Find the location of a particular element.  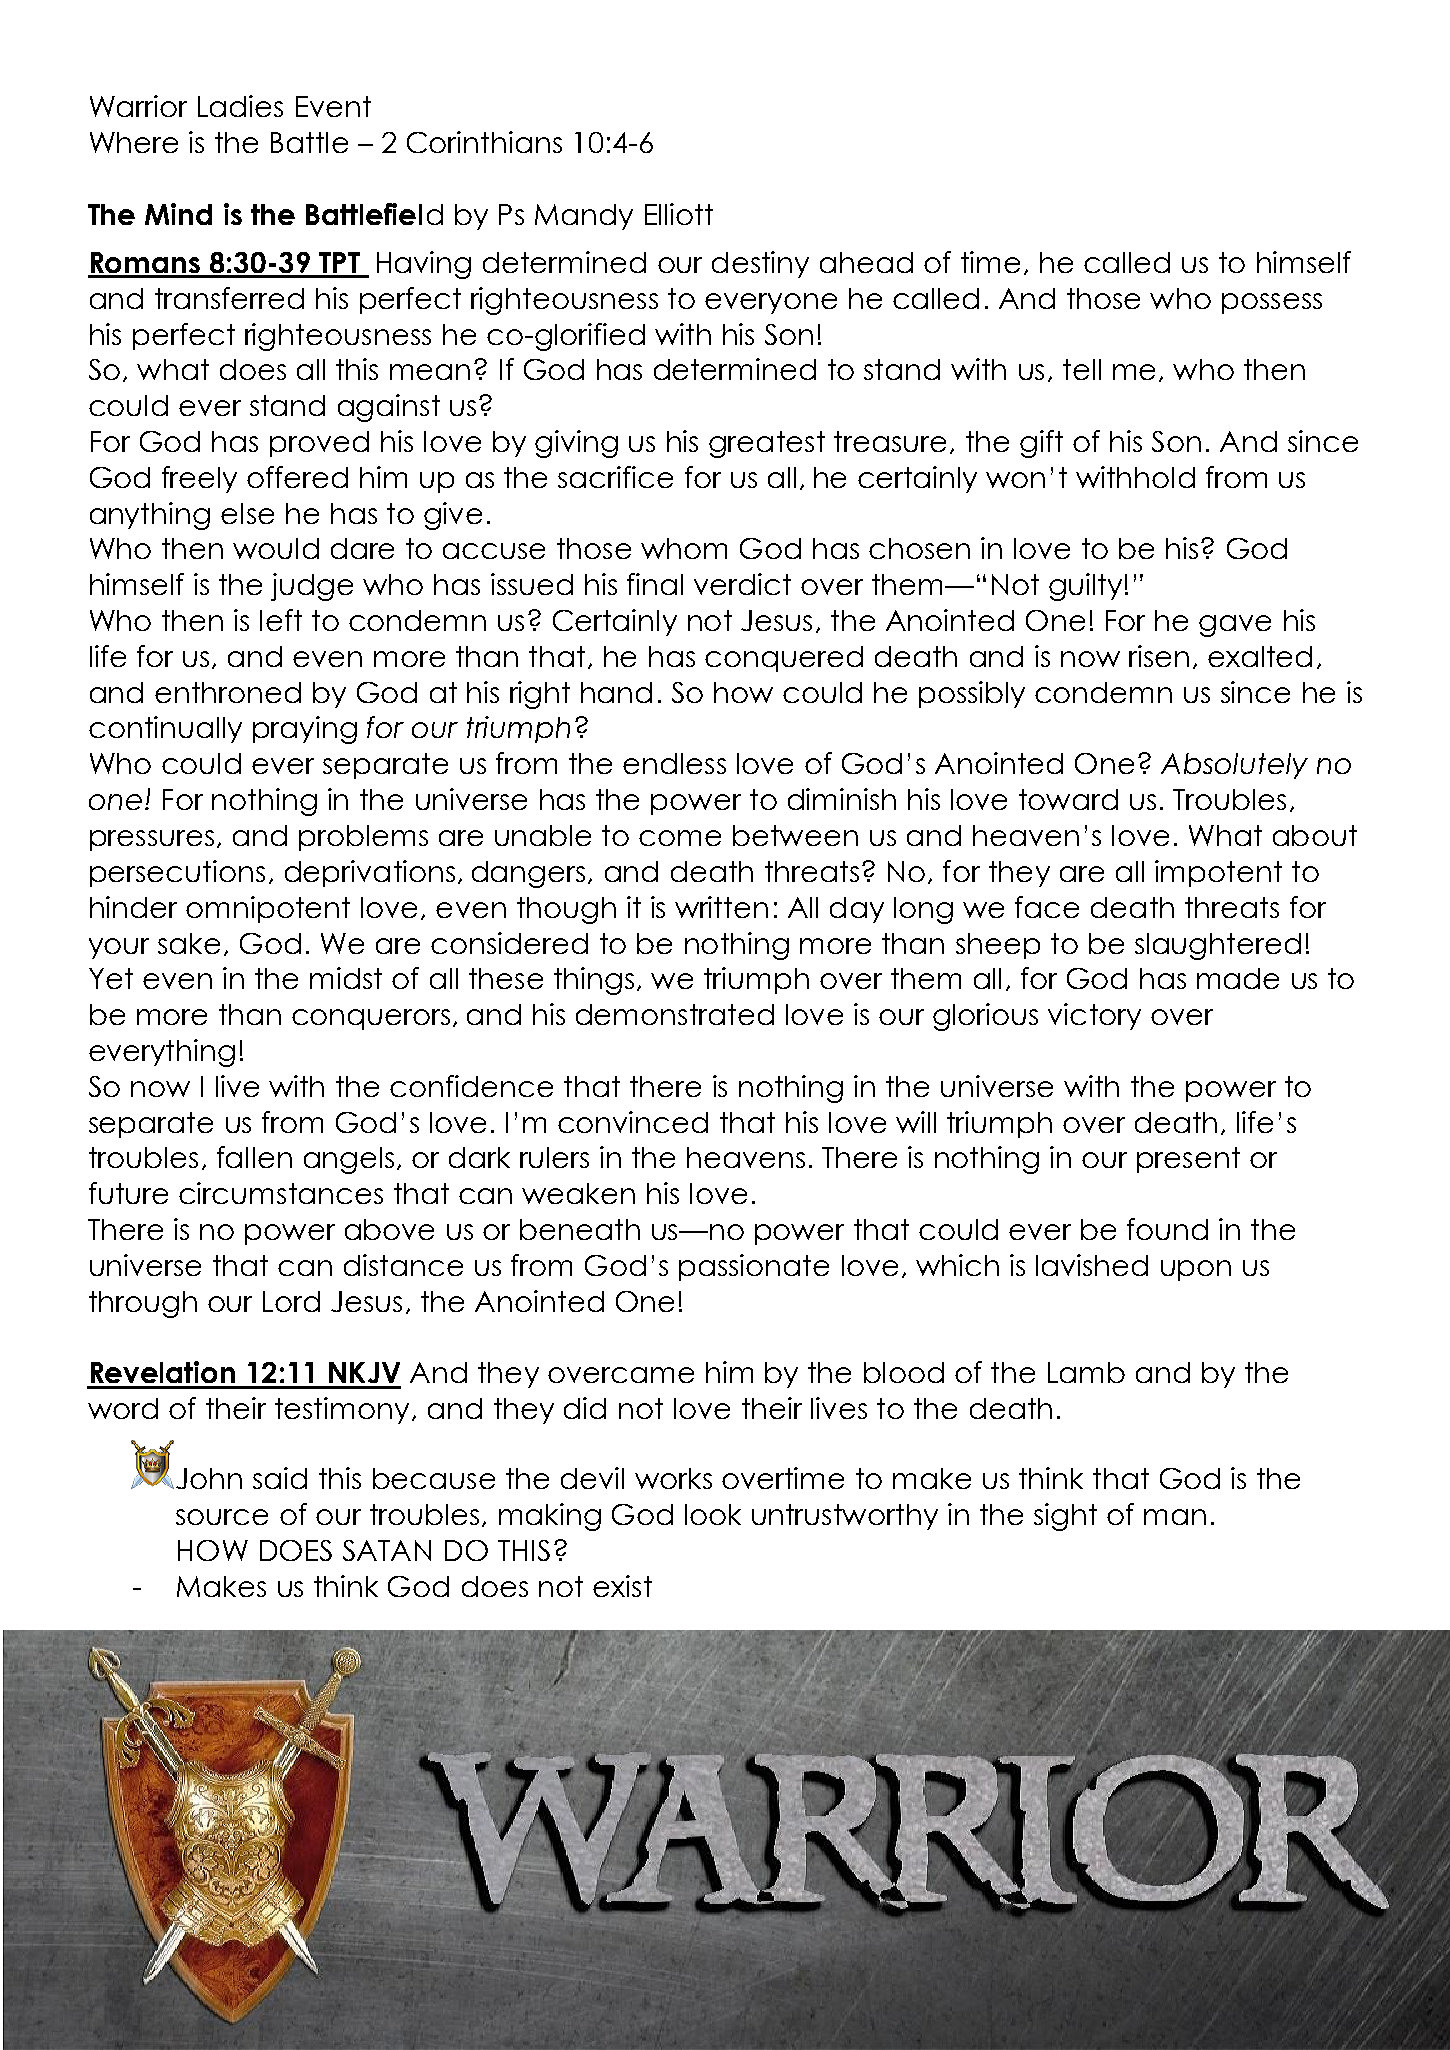

source is located at coordinates (222, 1517).
